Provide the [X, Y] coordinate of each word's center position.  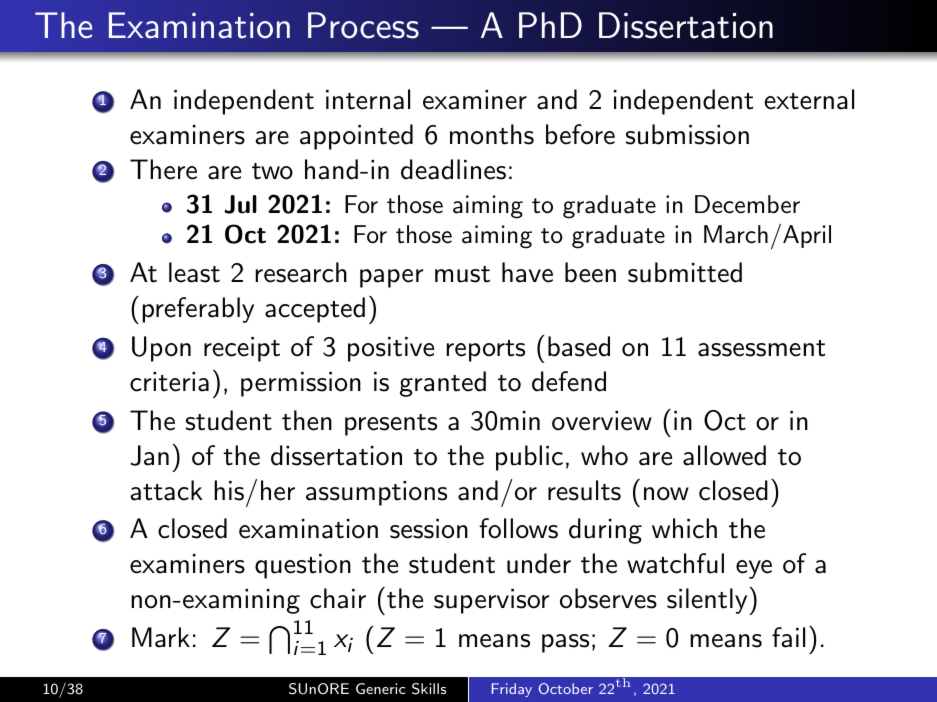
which [684, 528]
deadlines [453, 169]
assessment [761, 348]
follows [518, 528]
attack [166, 490]
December [747, 204]
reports [486, 351]
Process [363, 25]
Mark [161, 637]
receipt [242, 349]
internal [368, 99]
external [809, 99]
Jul [240, 204]
